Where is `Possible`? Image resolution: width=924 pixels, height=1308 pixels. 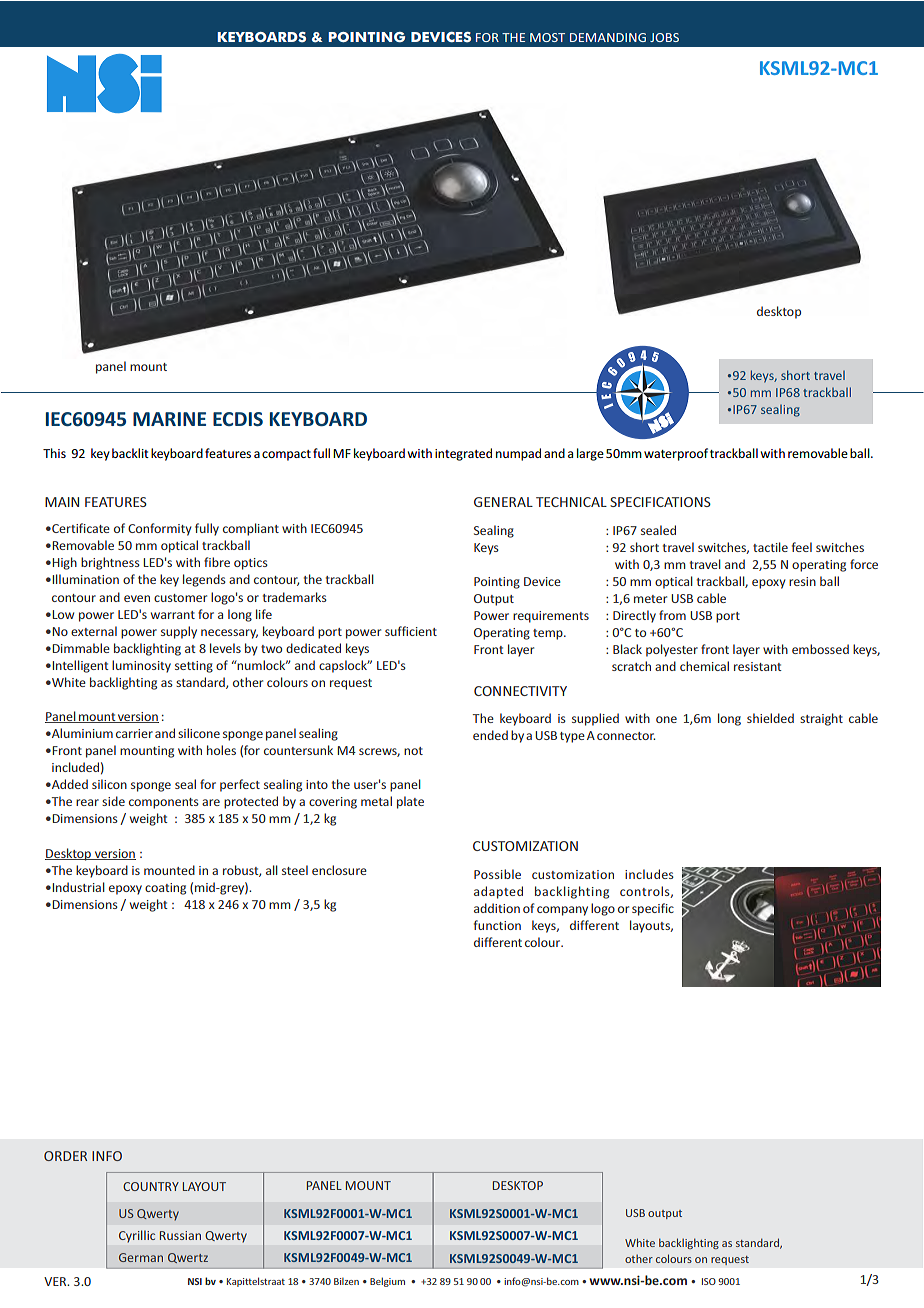 Possible is located at coordinates (497, 874).
